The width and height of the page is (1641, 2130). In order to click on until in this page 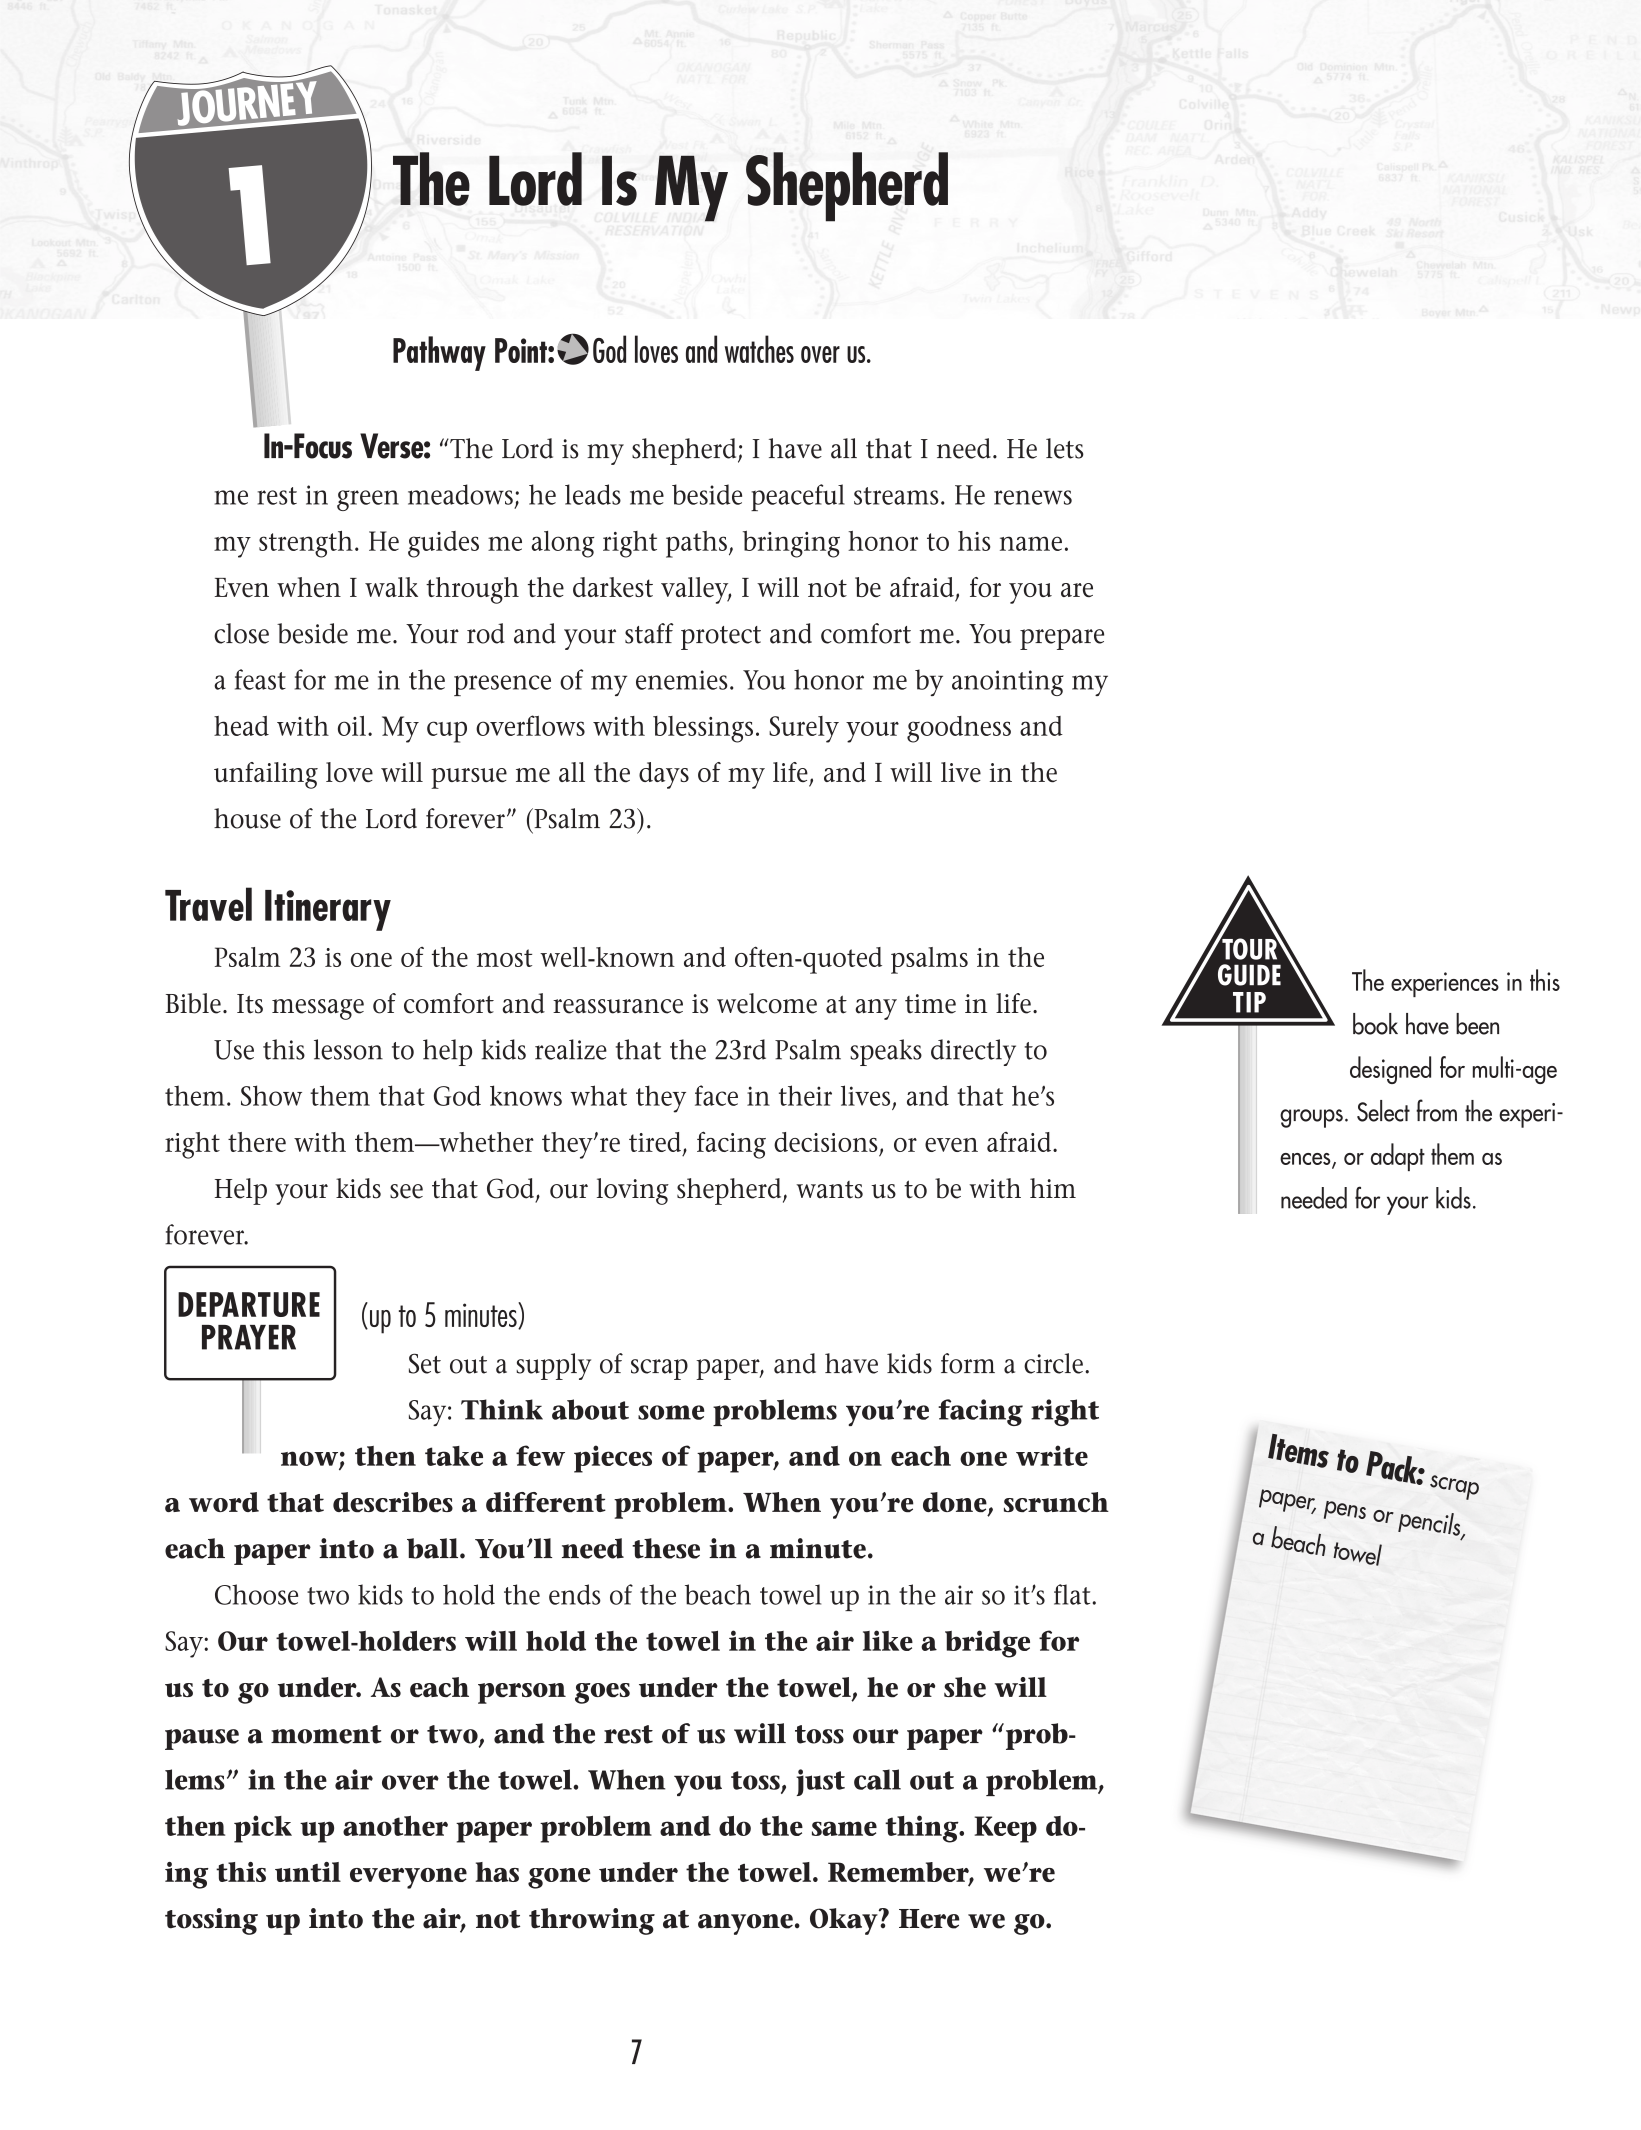, I will do `click(308, 1872)`.
